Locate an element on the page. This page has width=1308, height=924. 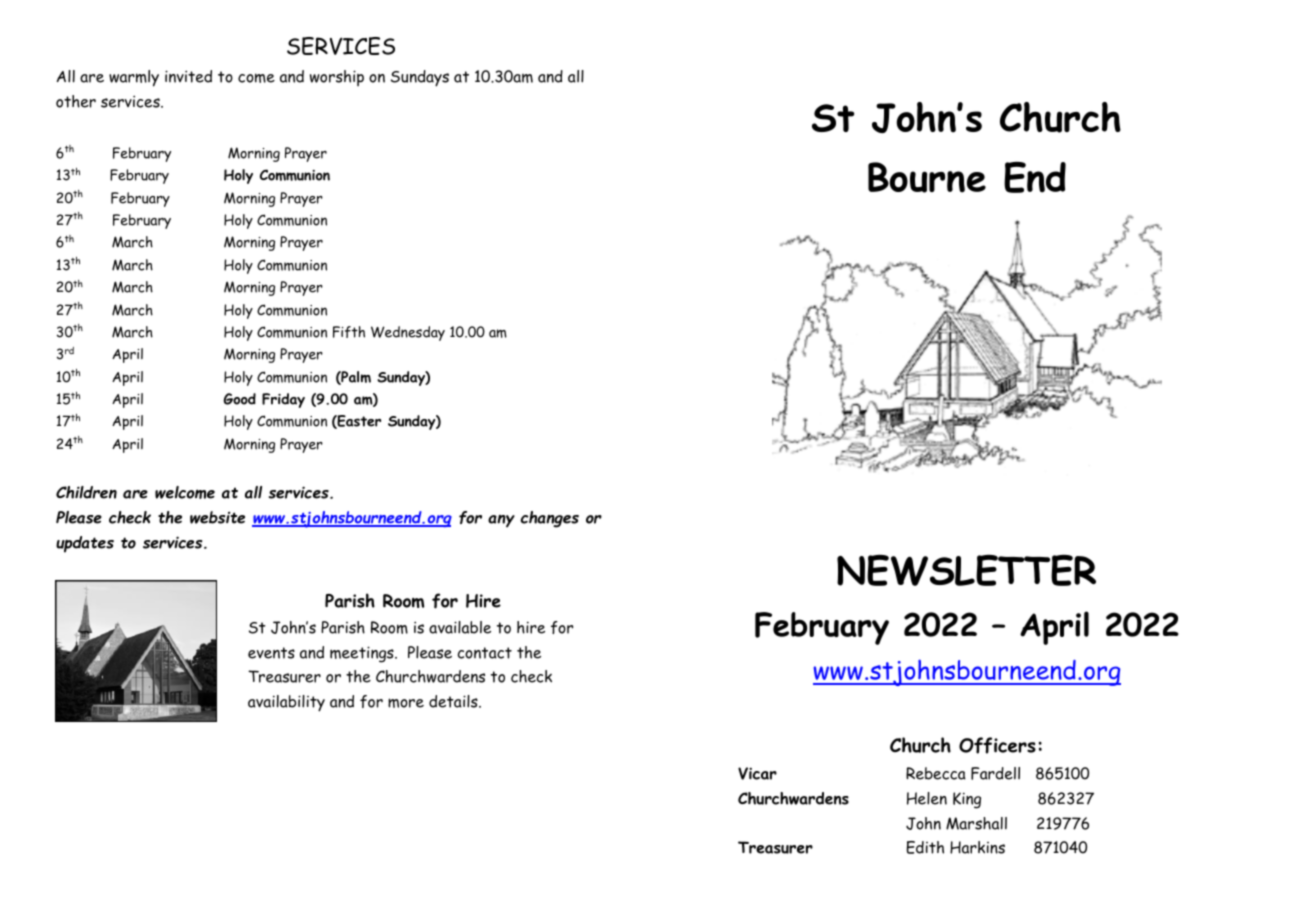
Edith is located at coordinates (925, 847).
